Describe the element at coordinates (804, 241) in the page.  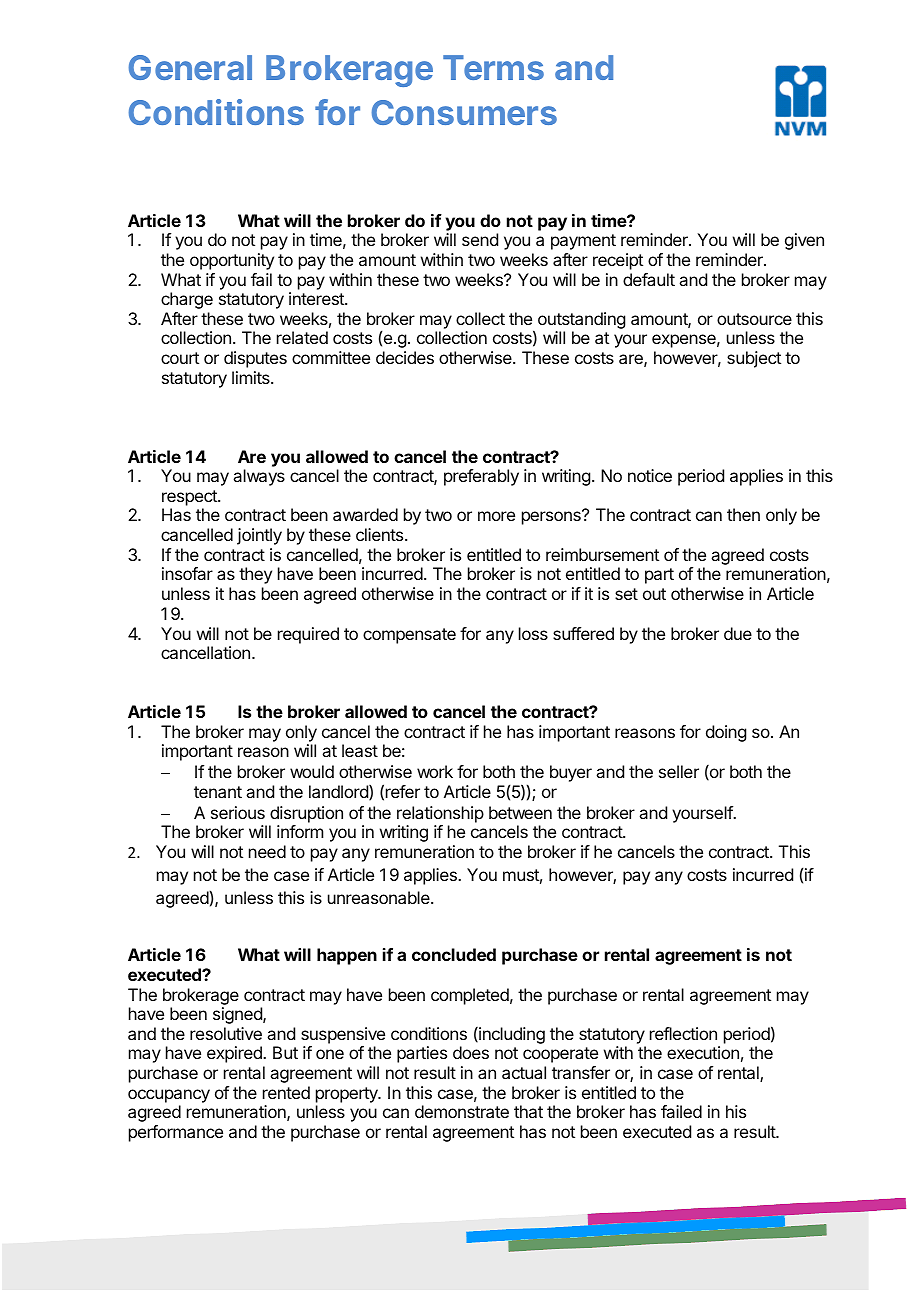
I see `given` at that location.
